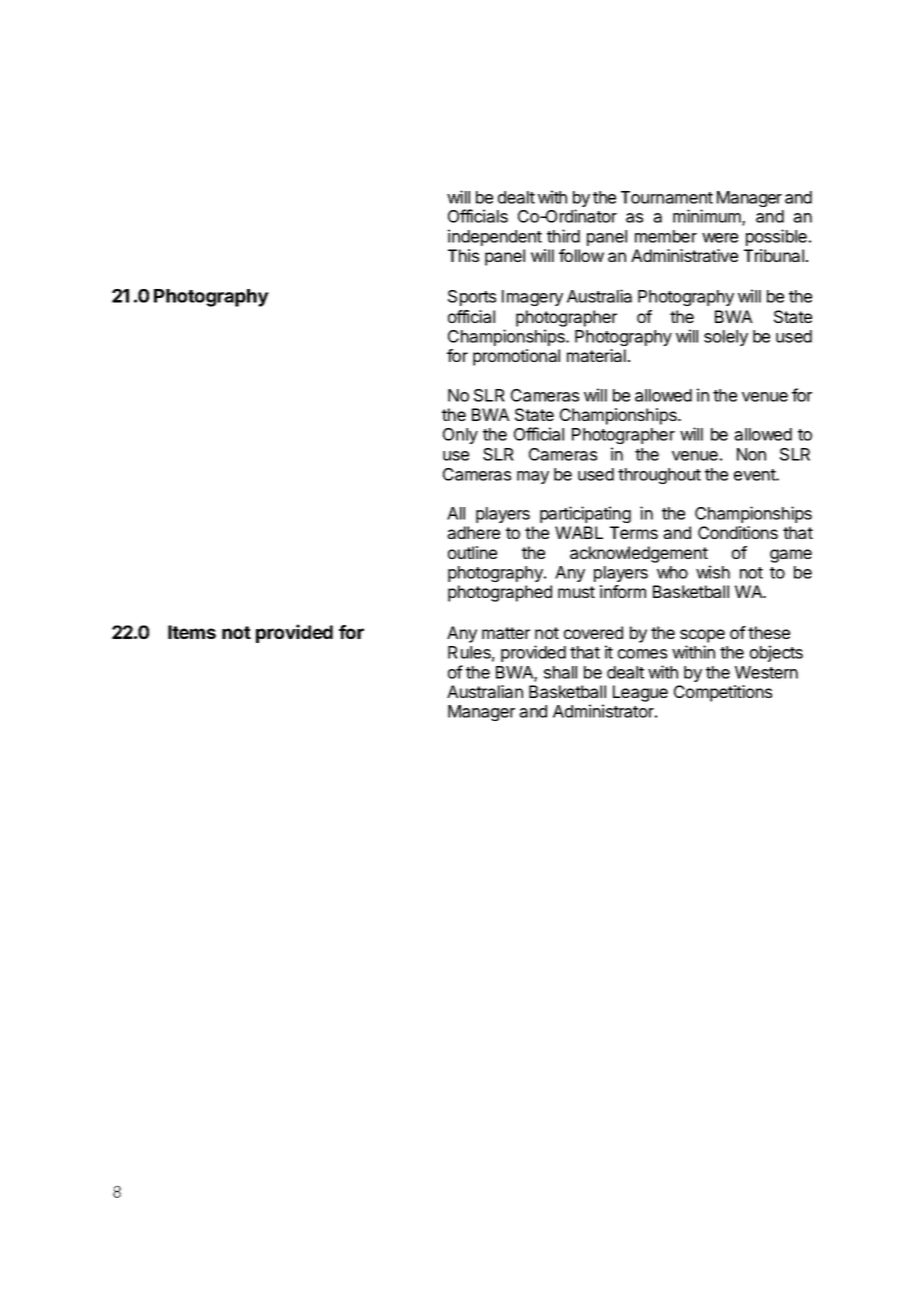 This screenshot has width=924, height=1308. Describe the element at coordinates (192, 632) in the screenshot. I see `Items` at that location.
